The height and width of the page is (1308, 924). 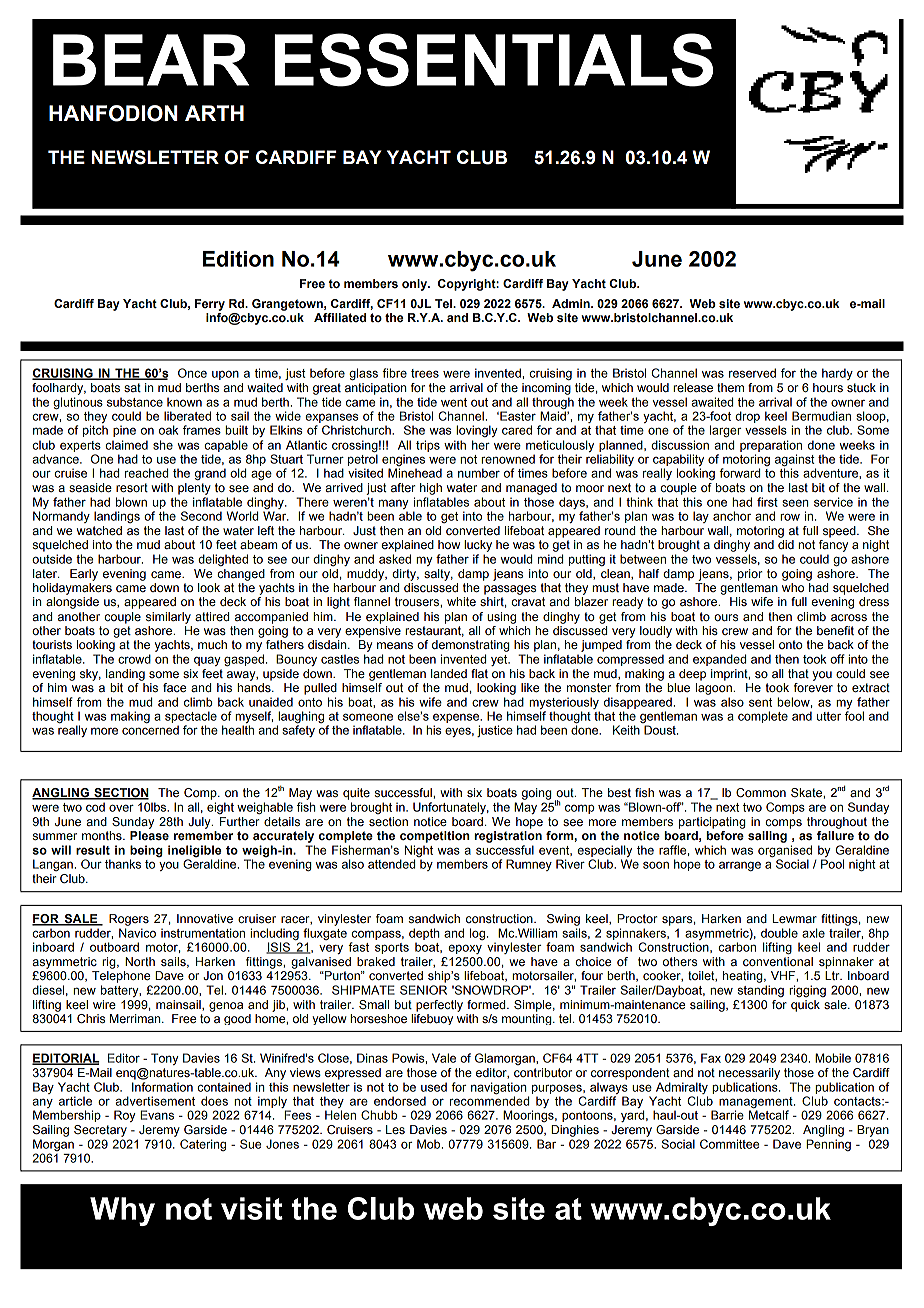 I want to click on BEAR, so click(x=151, y=60).
